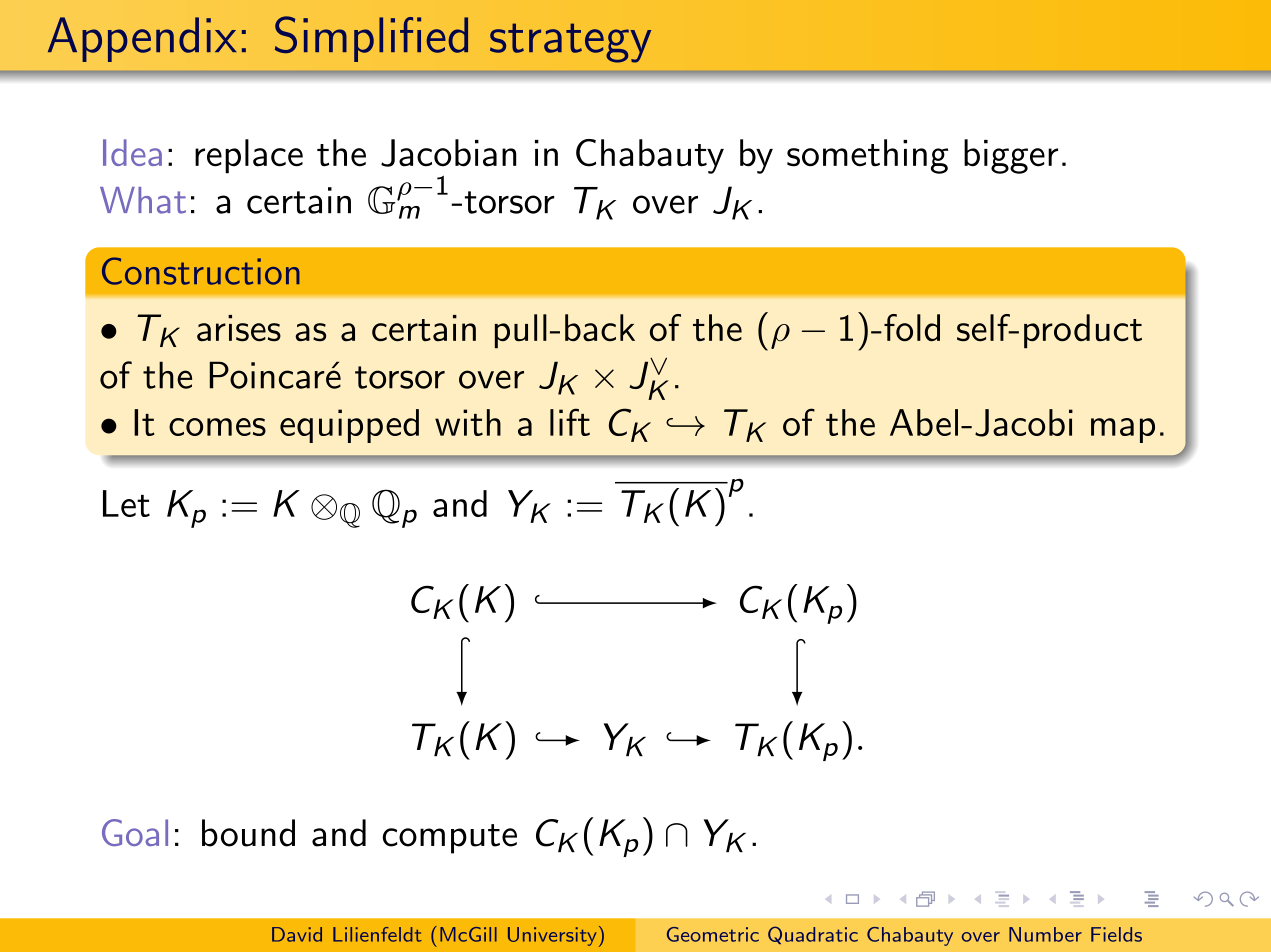  What do you see at coordinates (1123, 430) in the screenshot?
I see `map` at bounding box center [1123, 430].
